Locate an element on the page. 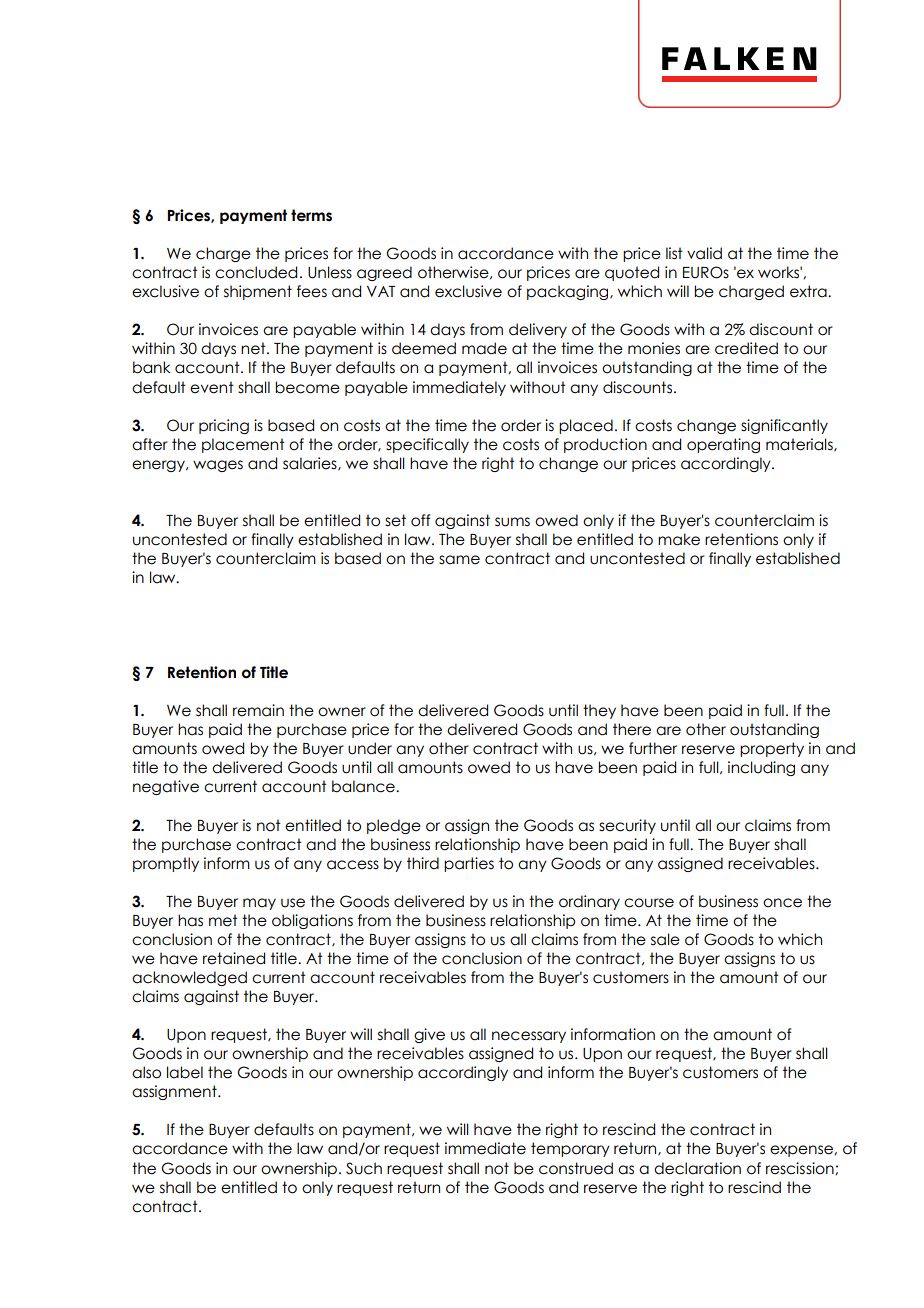 The height and width of the page is (1308, 924). label is located at coordinates (185, 1072).
